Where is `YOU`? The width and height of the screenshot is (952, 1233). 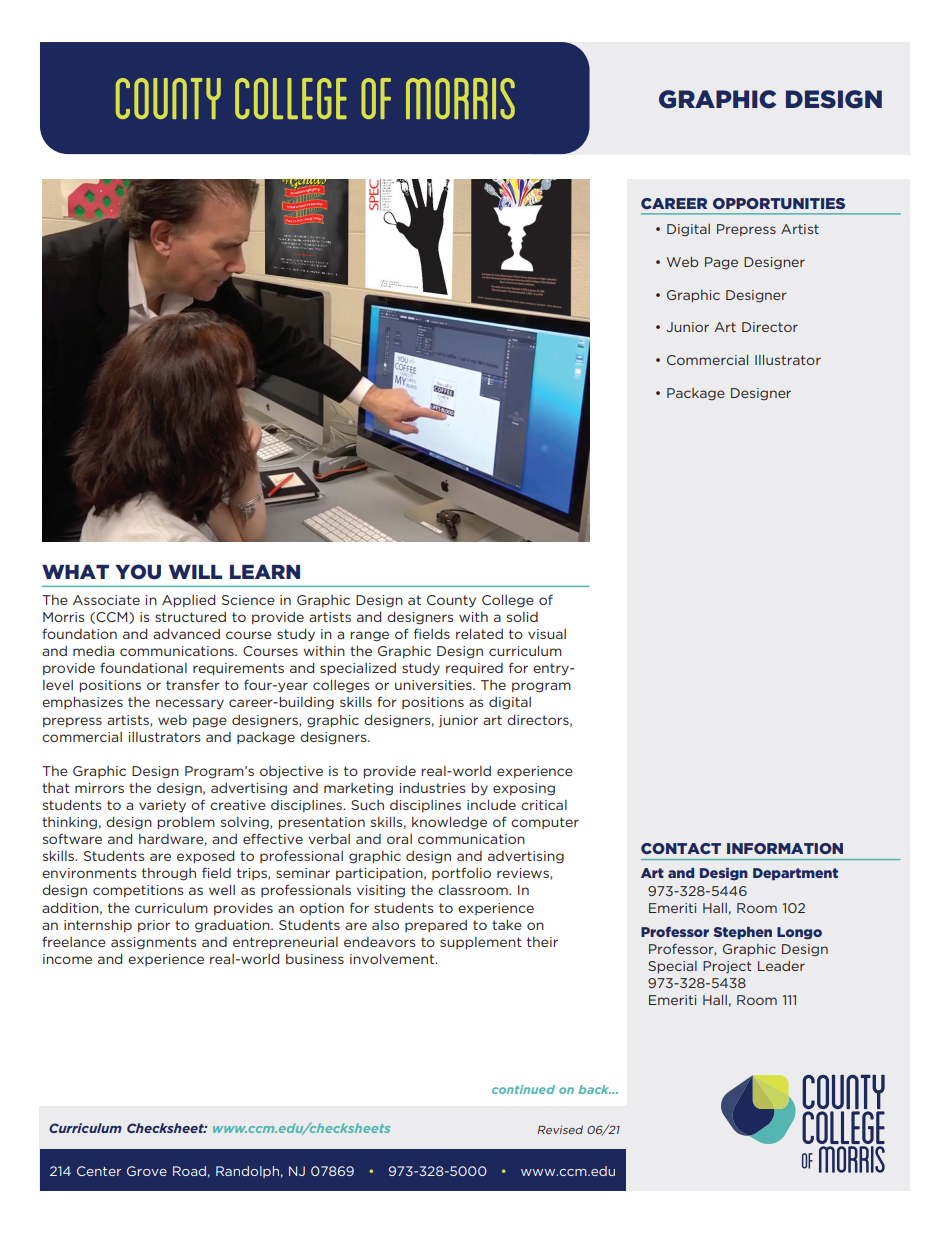
YOU is located at coordinates (138, 572).
